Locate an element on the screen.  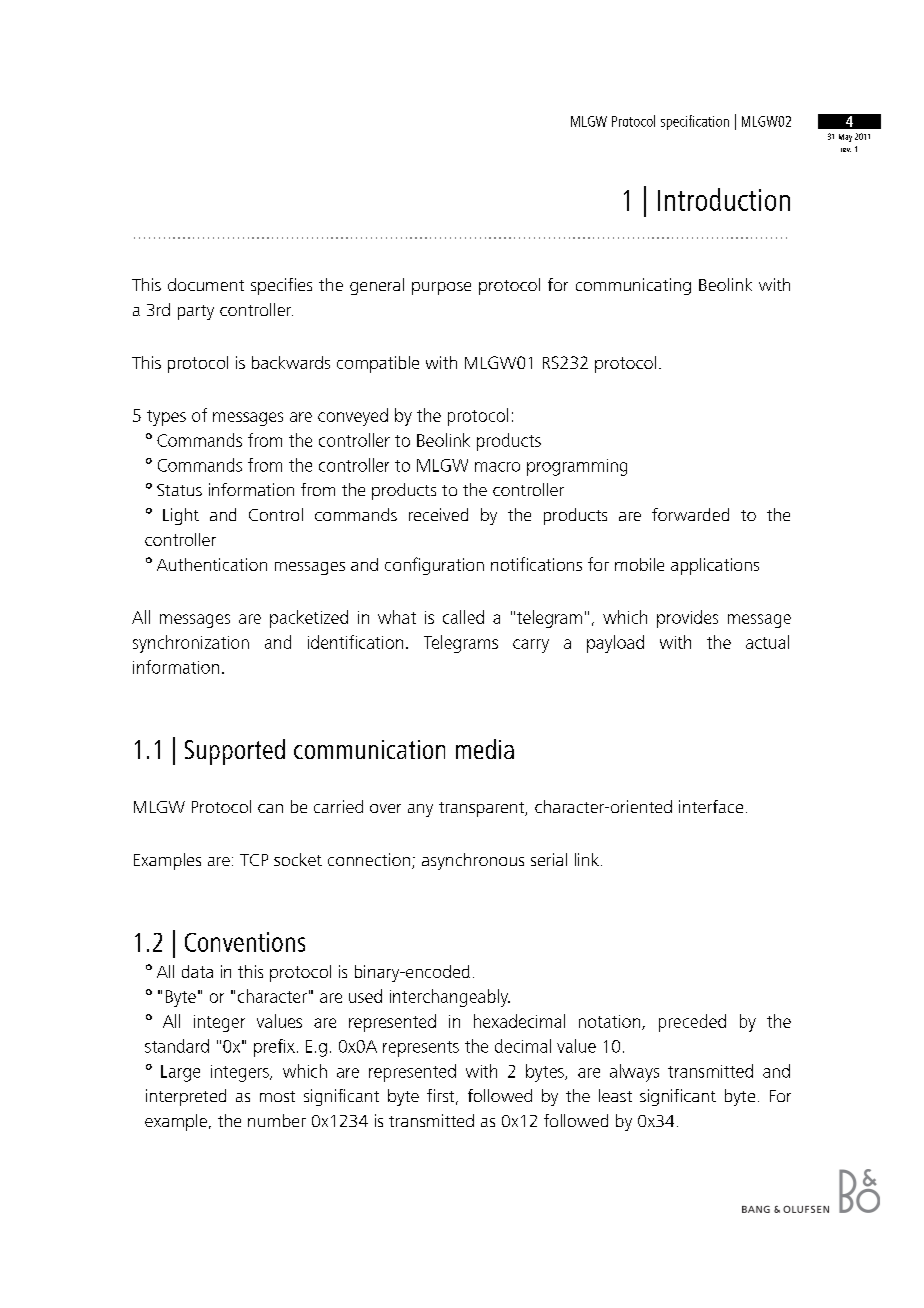
macro is located at coordinates (497, 467).
